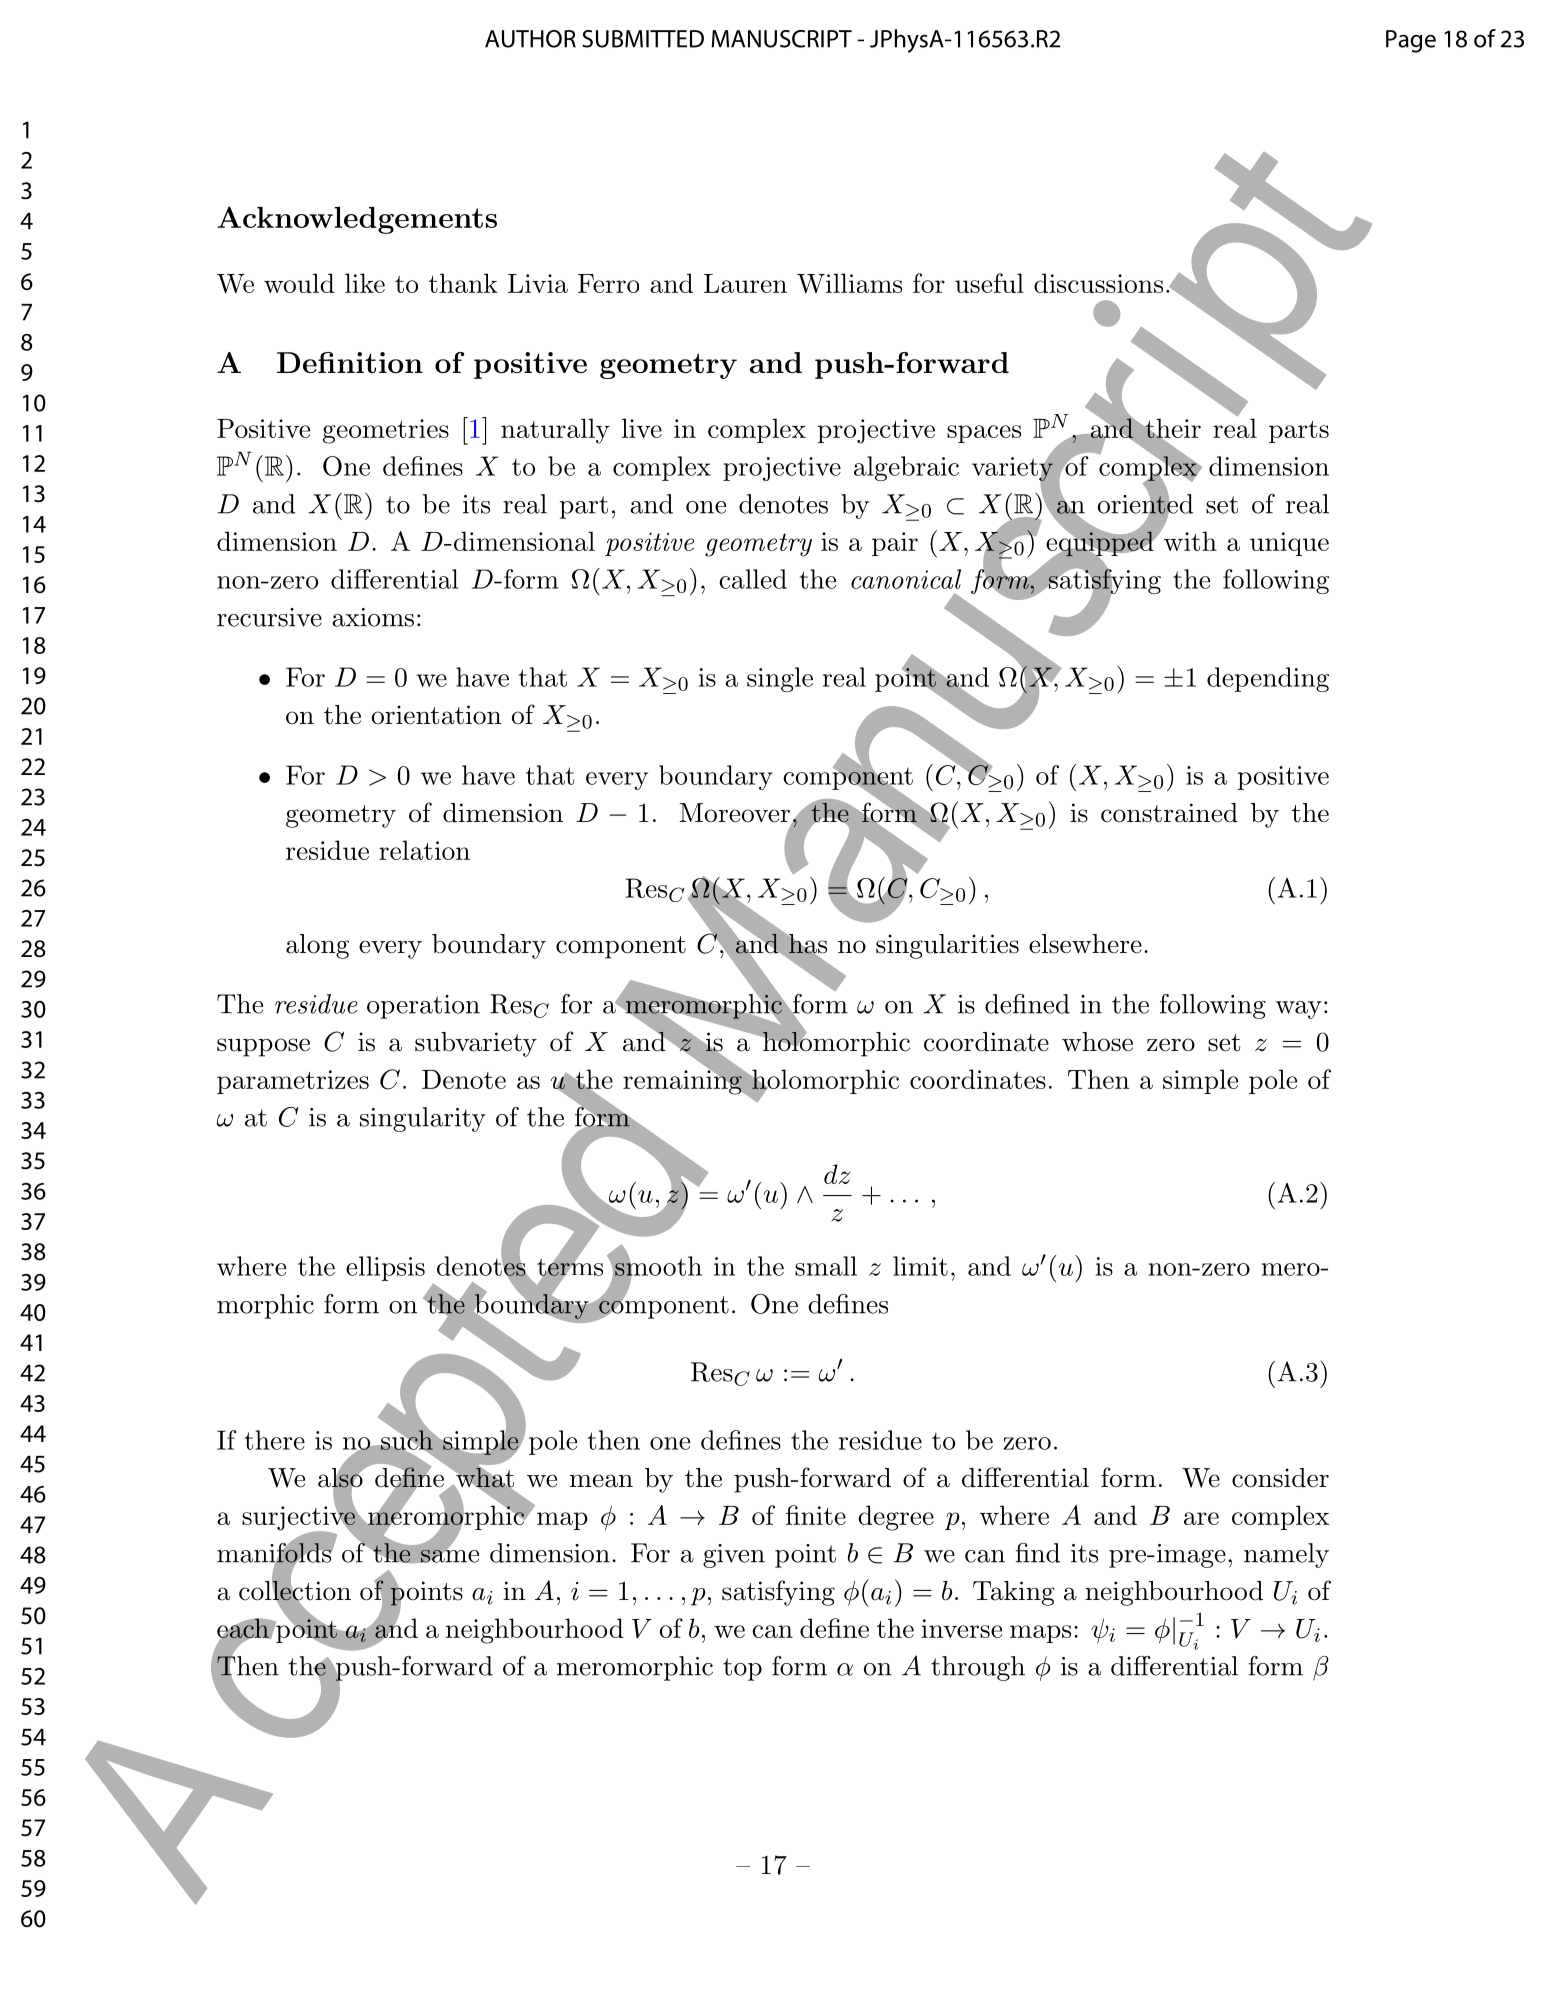 This document has height=2001, width=1546. I want to click on Moreover, so click(735, 814).
